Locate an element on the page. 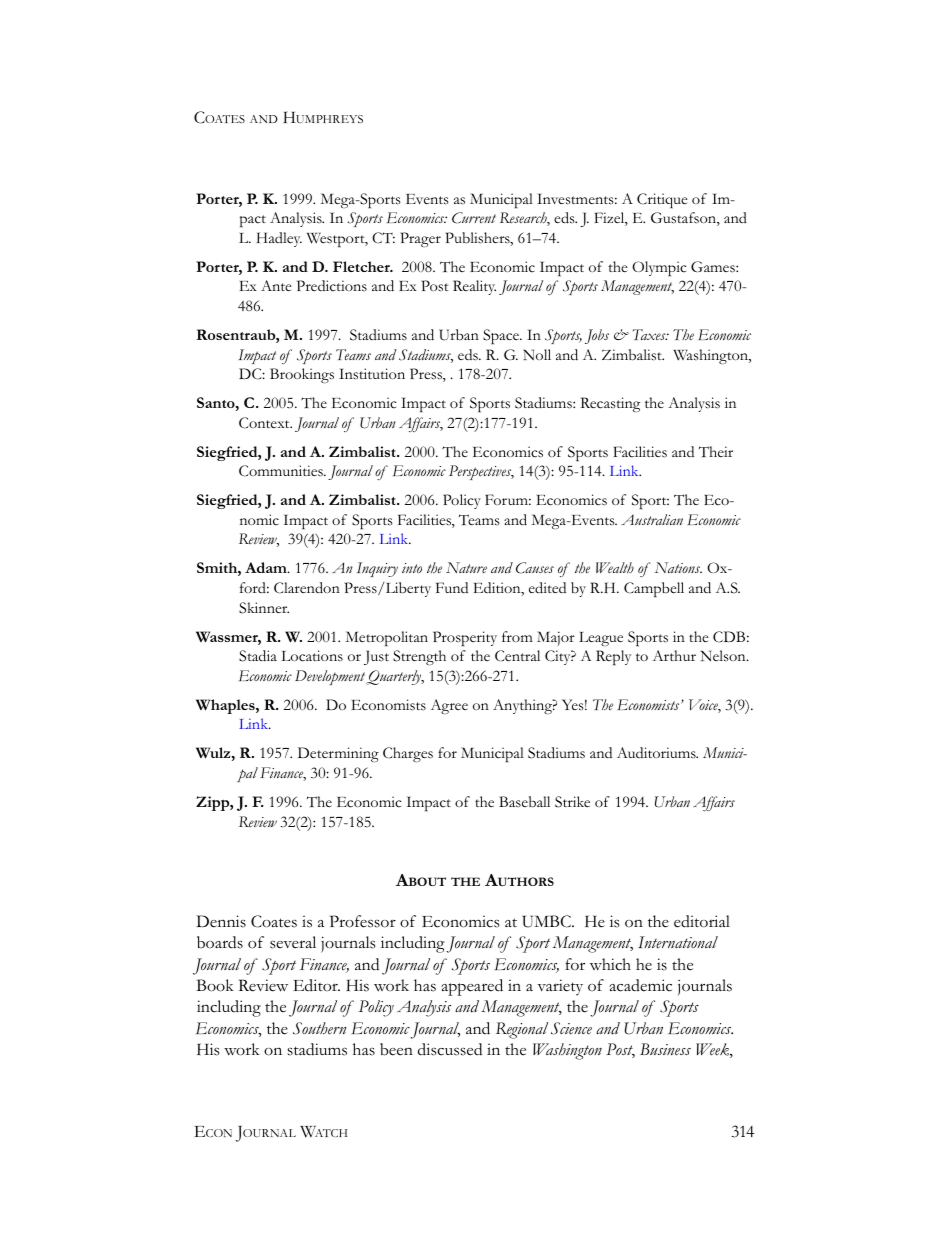 This image has height=1233, width=952. Nature is located at coordinates (466, 567).
